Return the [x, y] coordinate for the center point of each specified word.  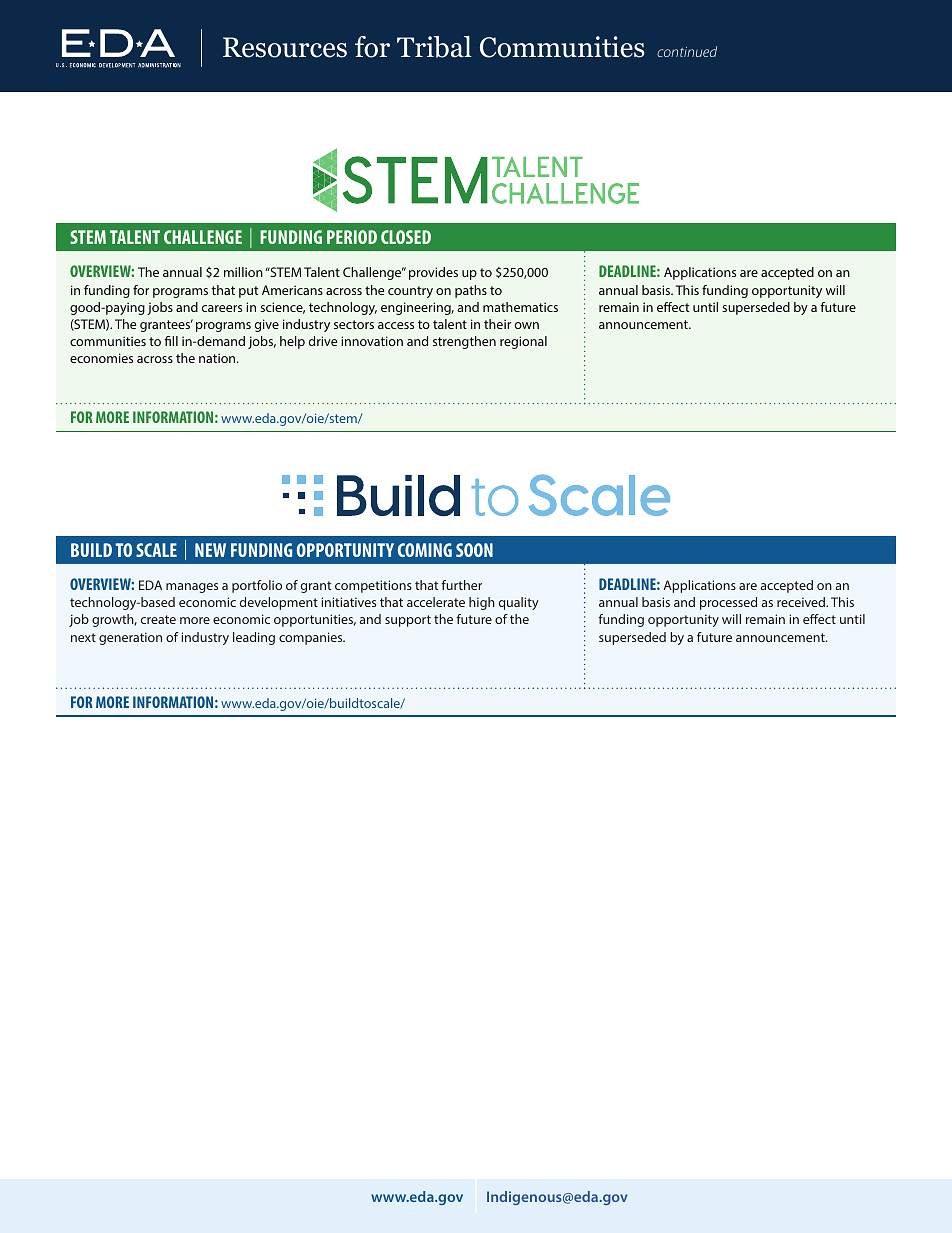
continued [687, 51]
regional [523, 342]
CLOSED [406, 237]
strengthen [464, 342]
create [158, 619]
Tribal [434, 47]
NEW [210, 550]
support [408, 621]
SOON [474, 550]
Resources [285, 47]
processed [728, 603]
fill [171, 341]
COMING [425, 550]
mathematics [520, 307]
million [243, 272]
